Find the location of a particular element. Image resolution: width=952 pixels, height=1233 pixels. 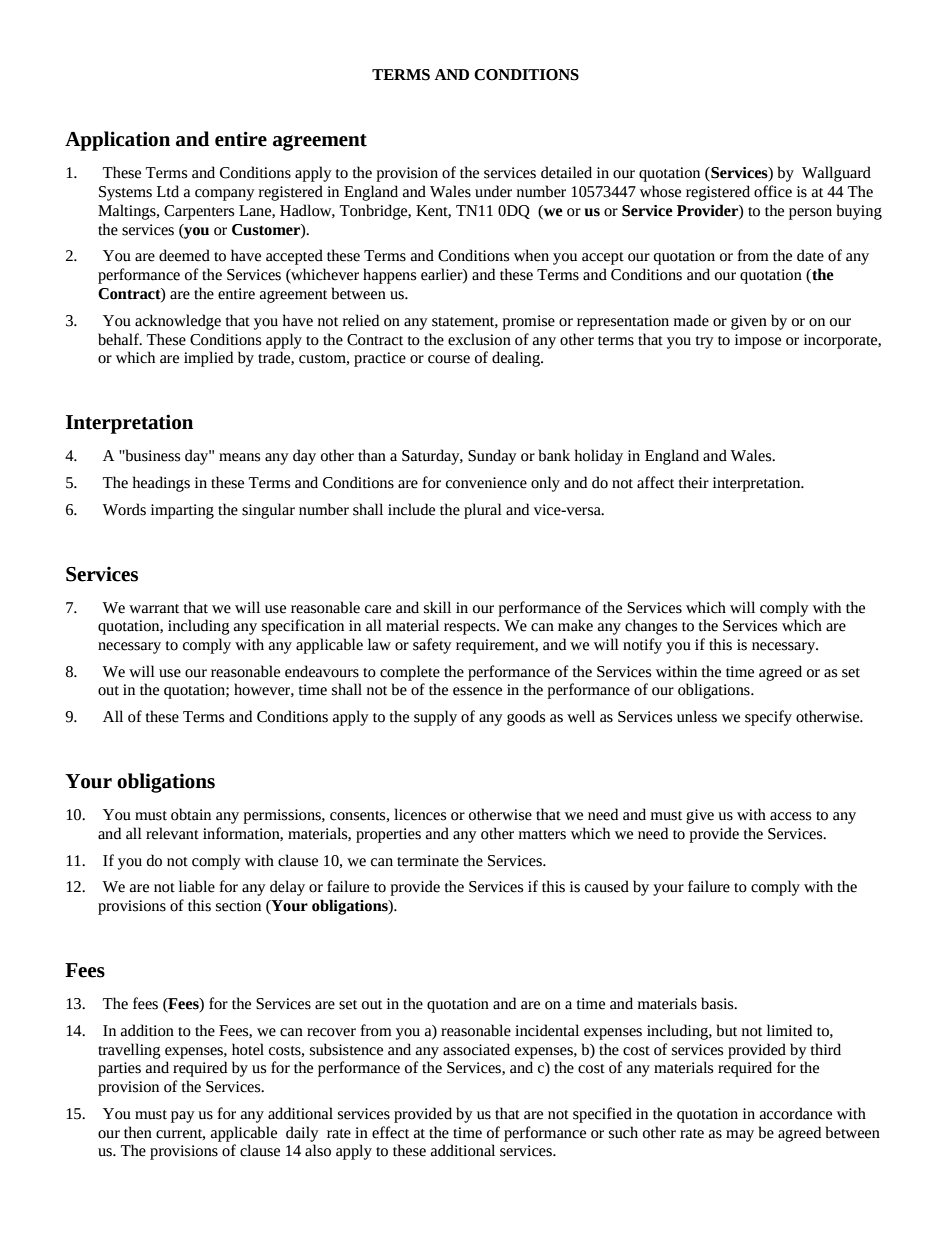

respects is located at coordinates (471, 628).
